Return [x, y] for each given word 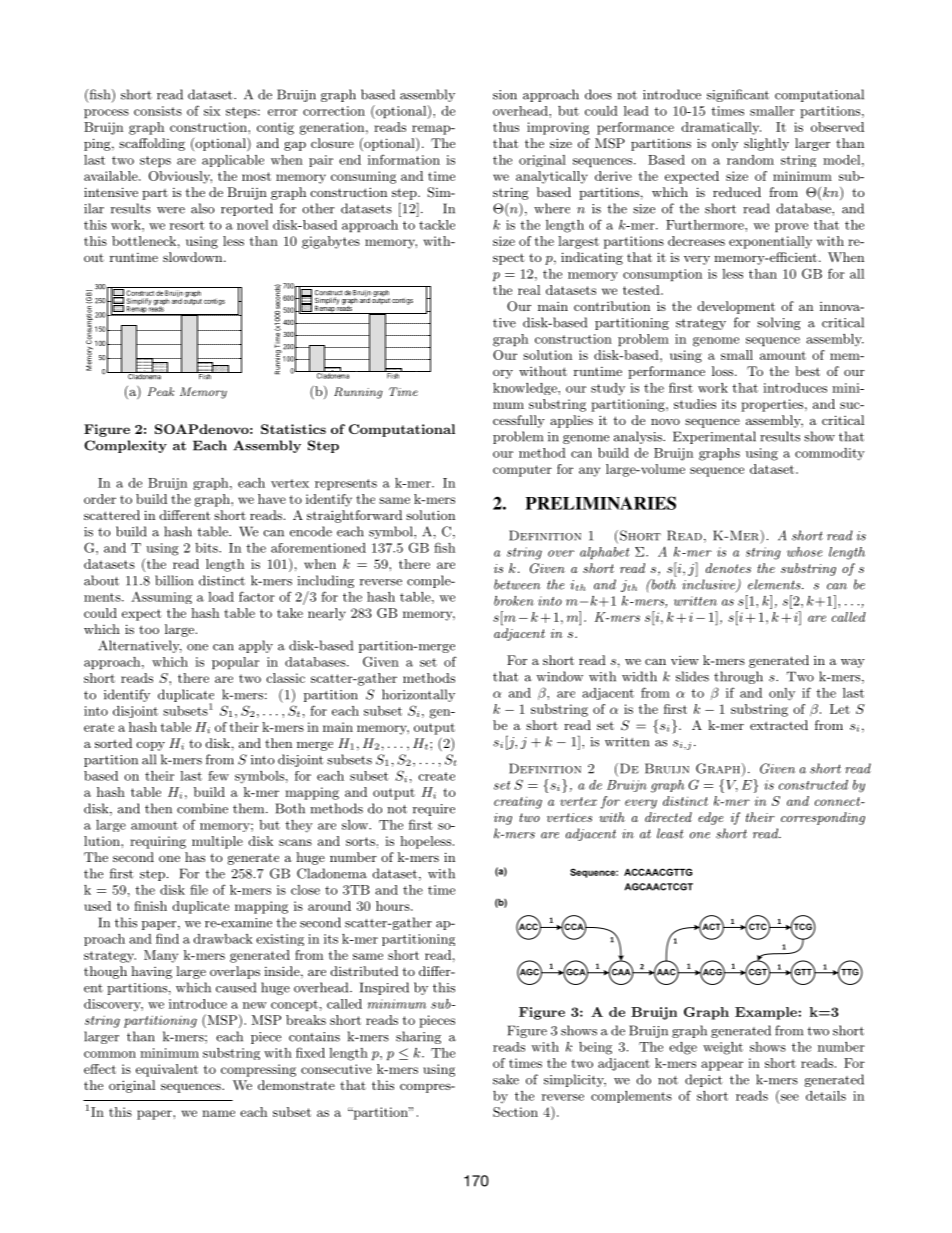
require [434, 810]
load [221, 597]
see [788, 1098]
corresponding [823, 818]
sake [506, 1079]
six [212, 111]
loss [724, 371]
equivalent [167, 1070]
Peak [161, 391]
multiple [217, 842]
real [529, 290]
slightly [766, 144]
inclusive [710, 585]
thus [506, 127]
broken [514, 601]
